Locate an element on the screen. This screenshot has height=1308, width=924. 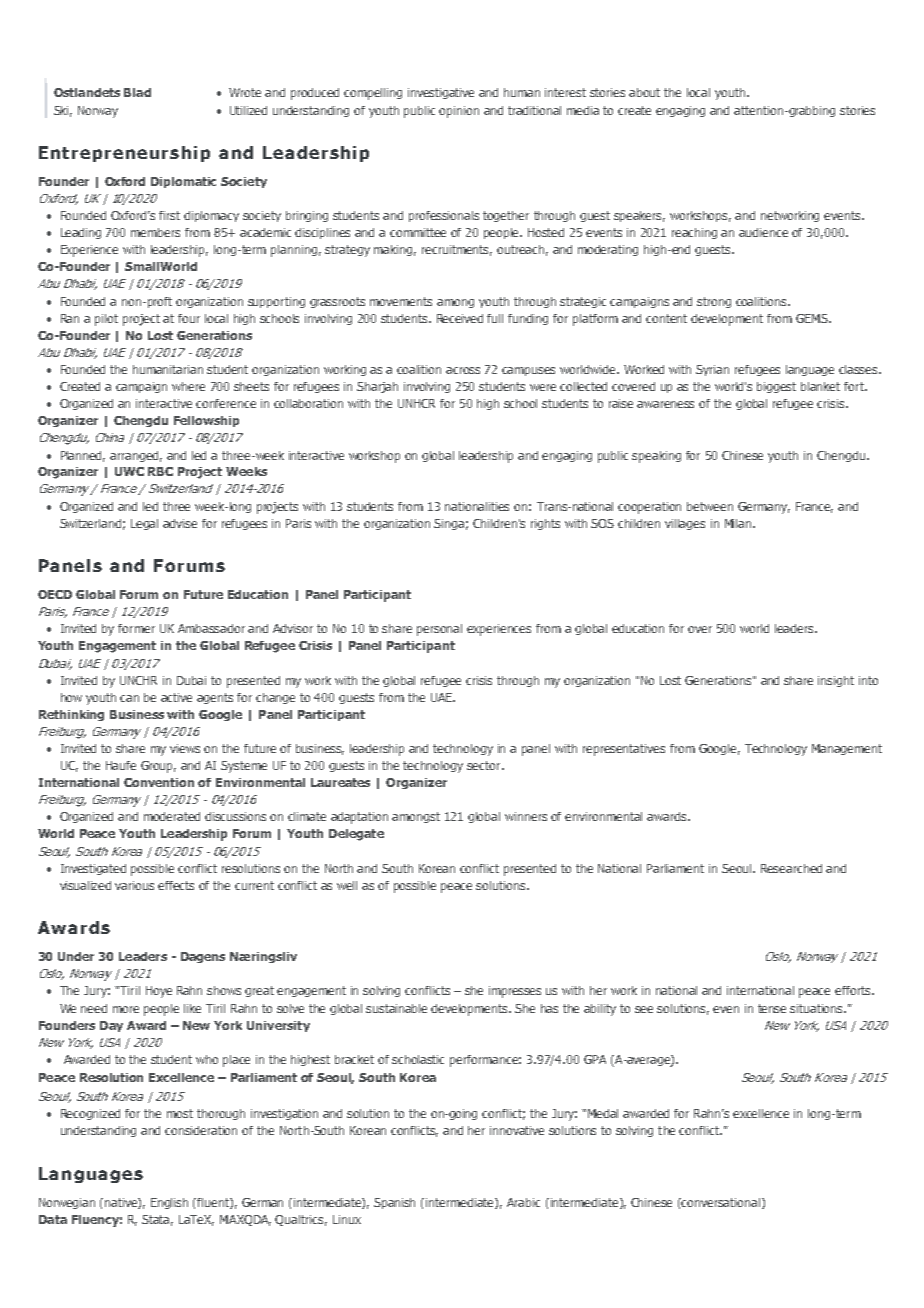
rights is located at coordinates (545, 524).
